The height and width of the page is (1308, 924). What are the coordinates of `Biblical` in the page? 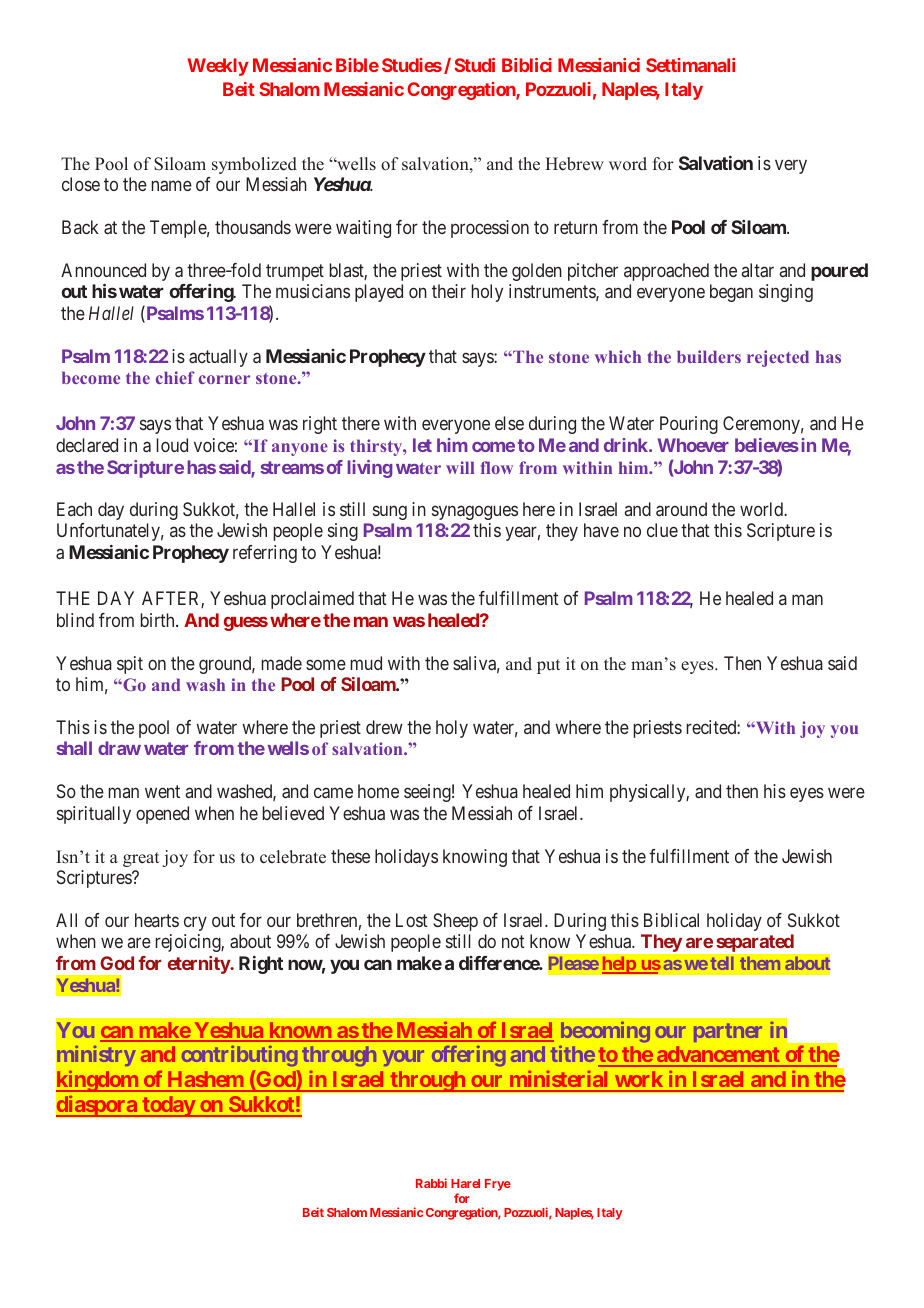 It's located at (671, 920).
